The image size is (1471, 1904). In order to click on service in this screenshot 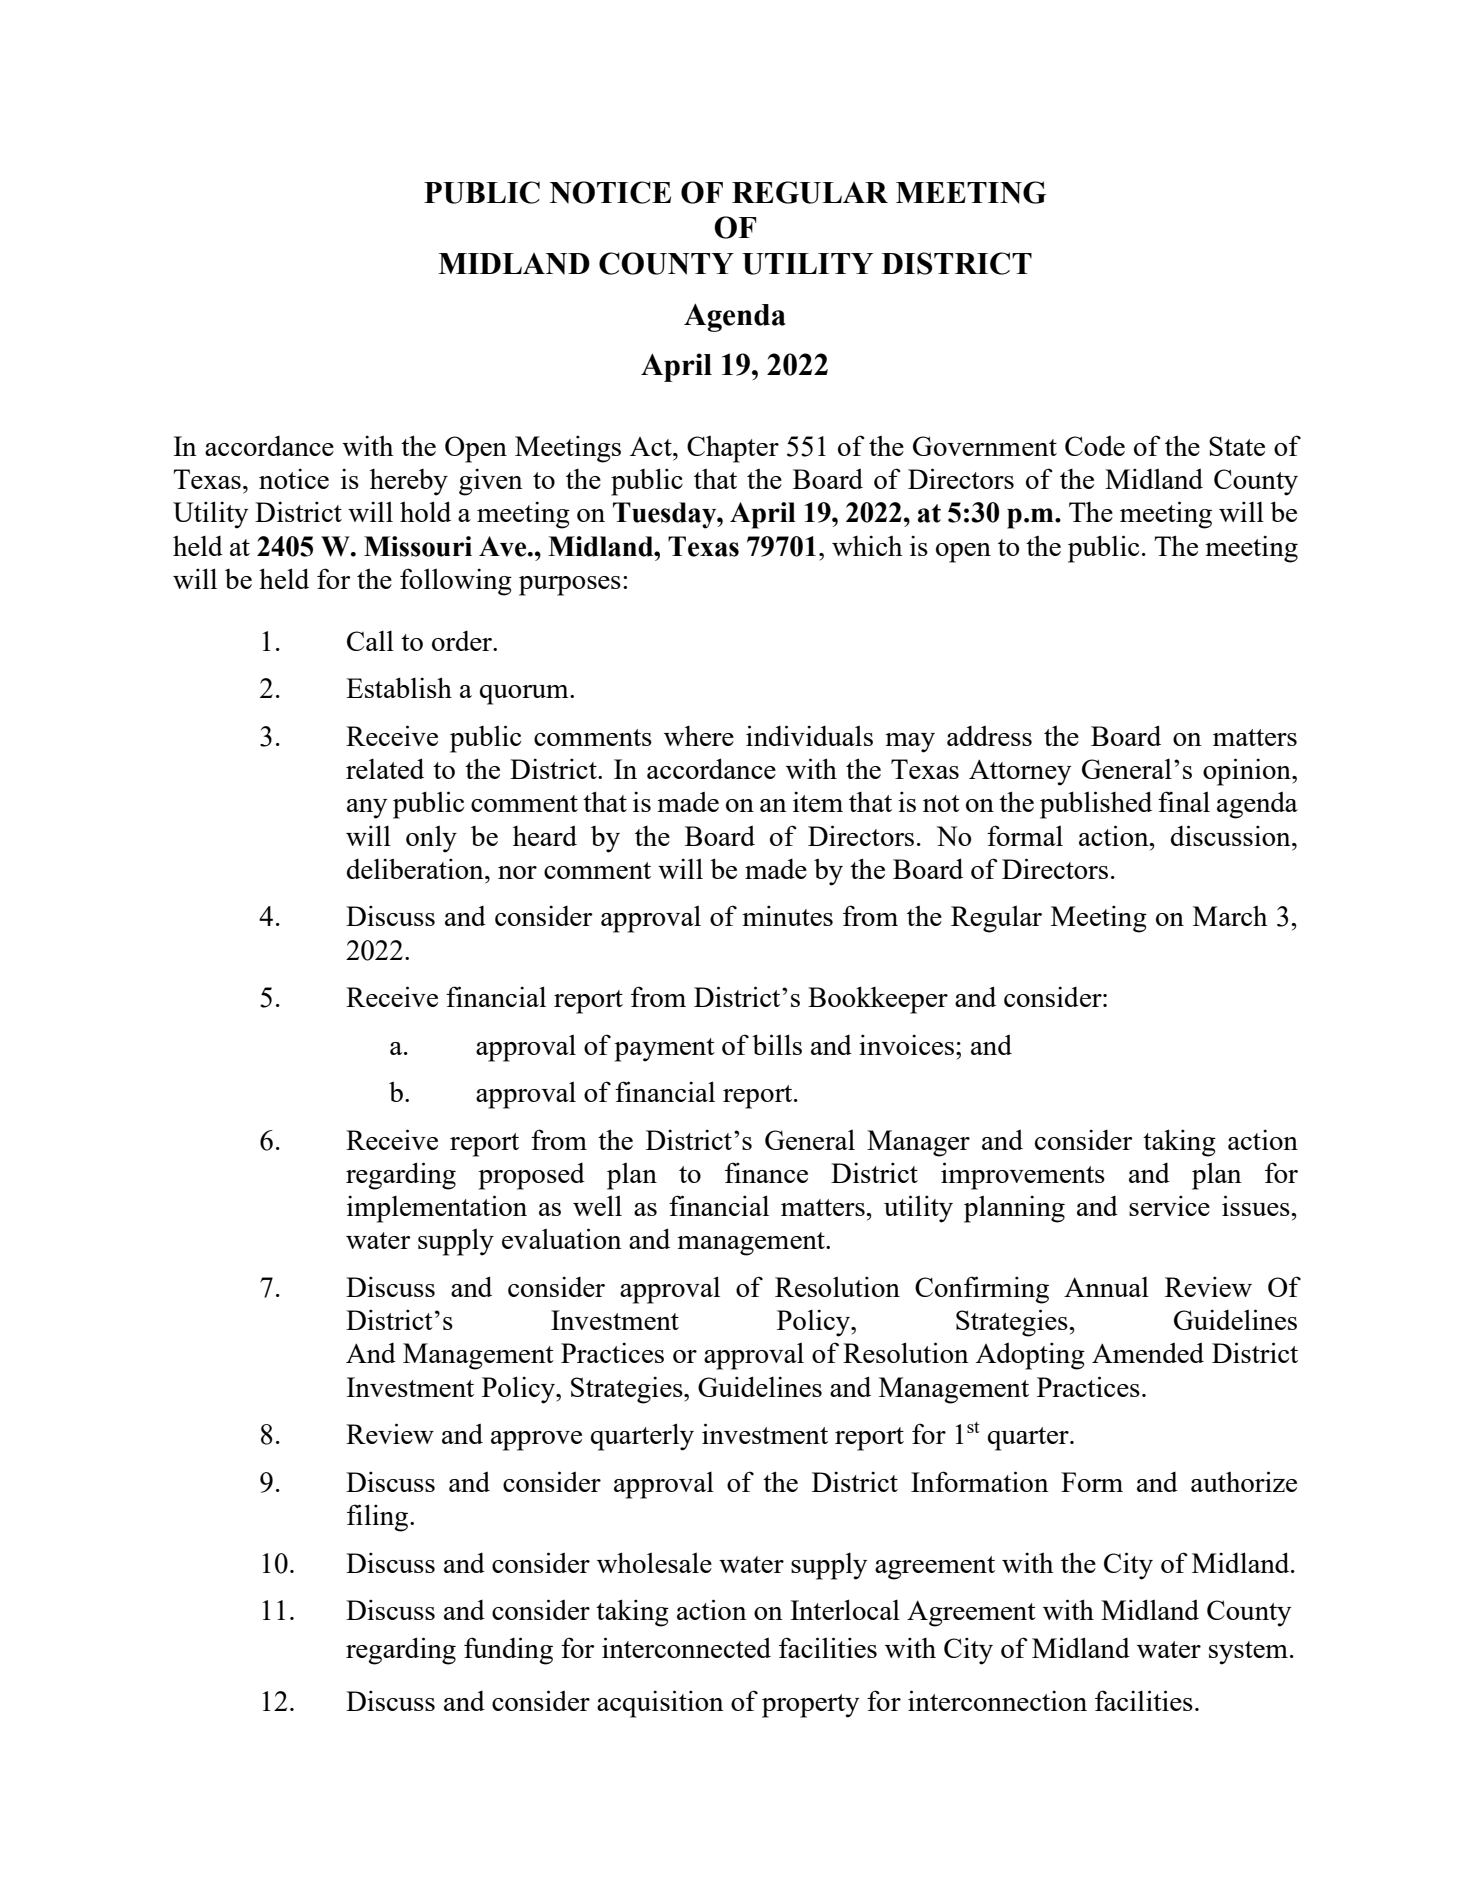, I will do `click(1169, 1205)`.
